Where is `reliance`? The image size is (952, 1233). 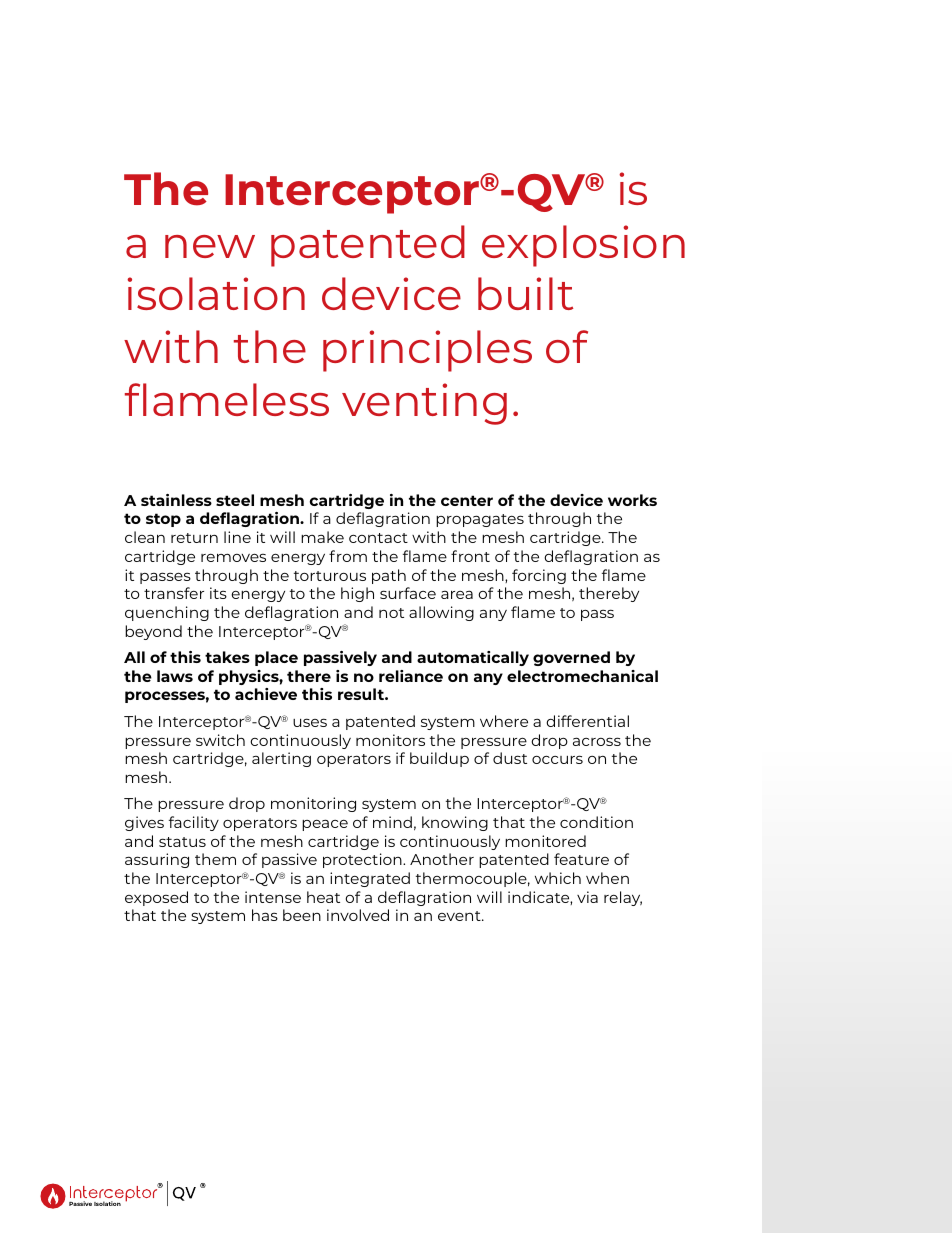 reliance is located at coordinates (411, 676).
